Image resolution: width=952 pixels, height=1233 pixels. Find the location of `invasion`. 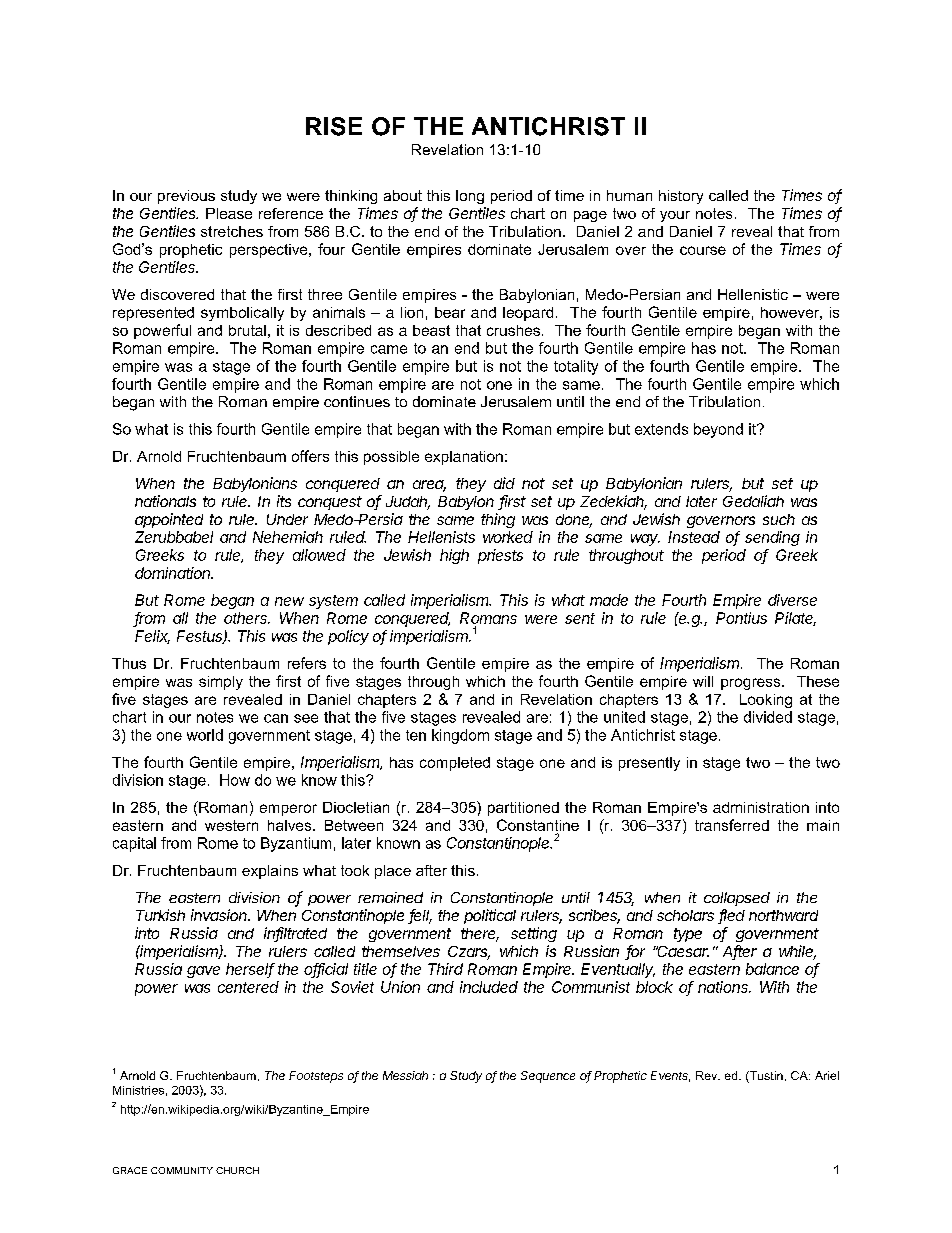

invasion is located at coordinates (220, 915).
